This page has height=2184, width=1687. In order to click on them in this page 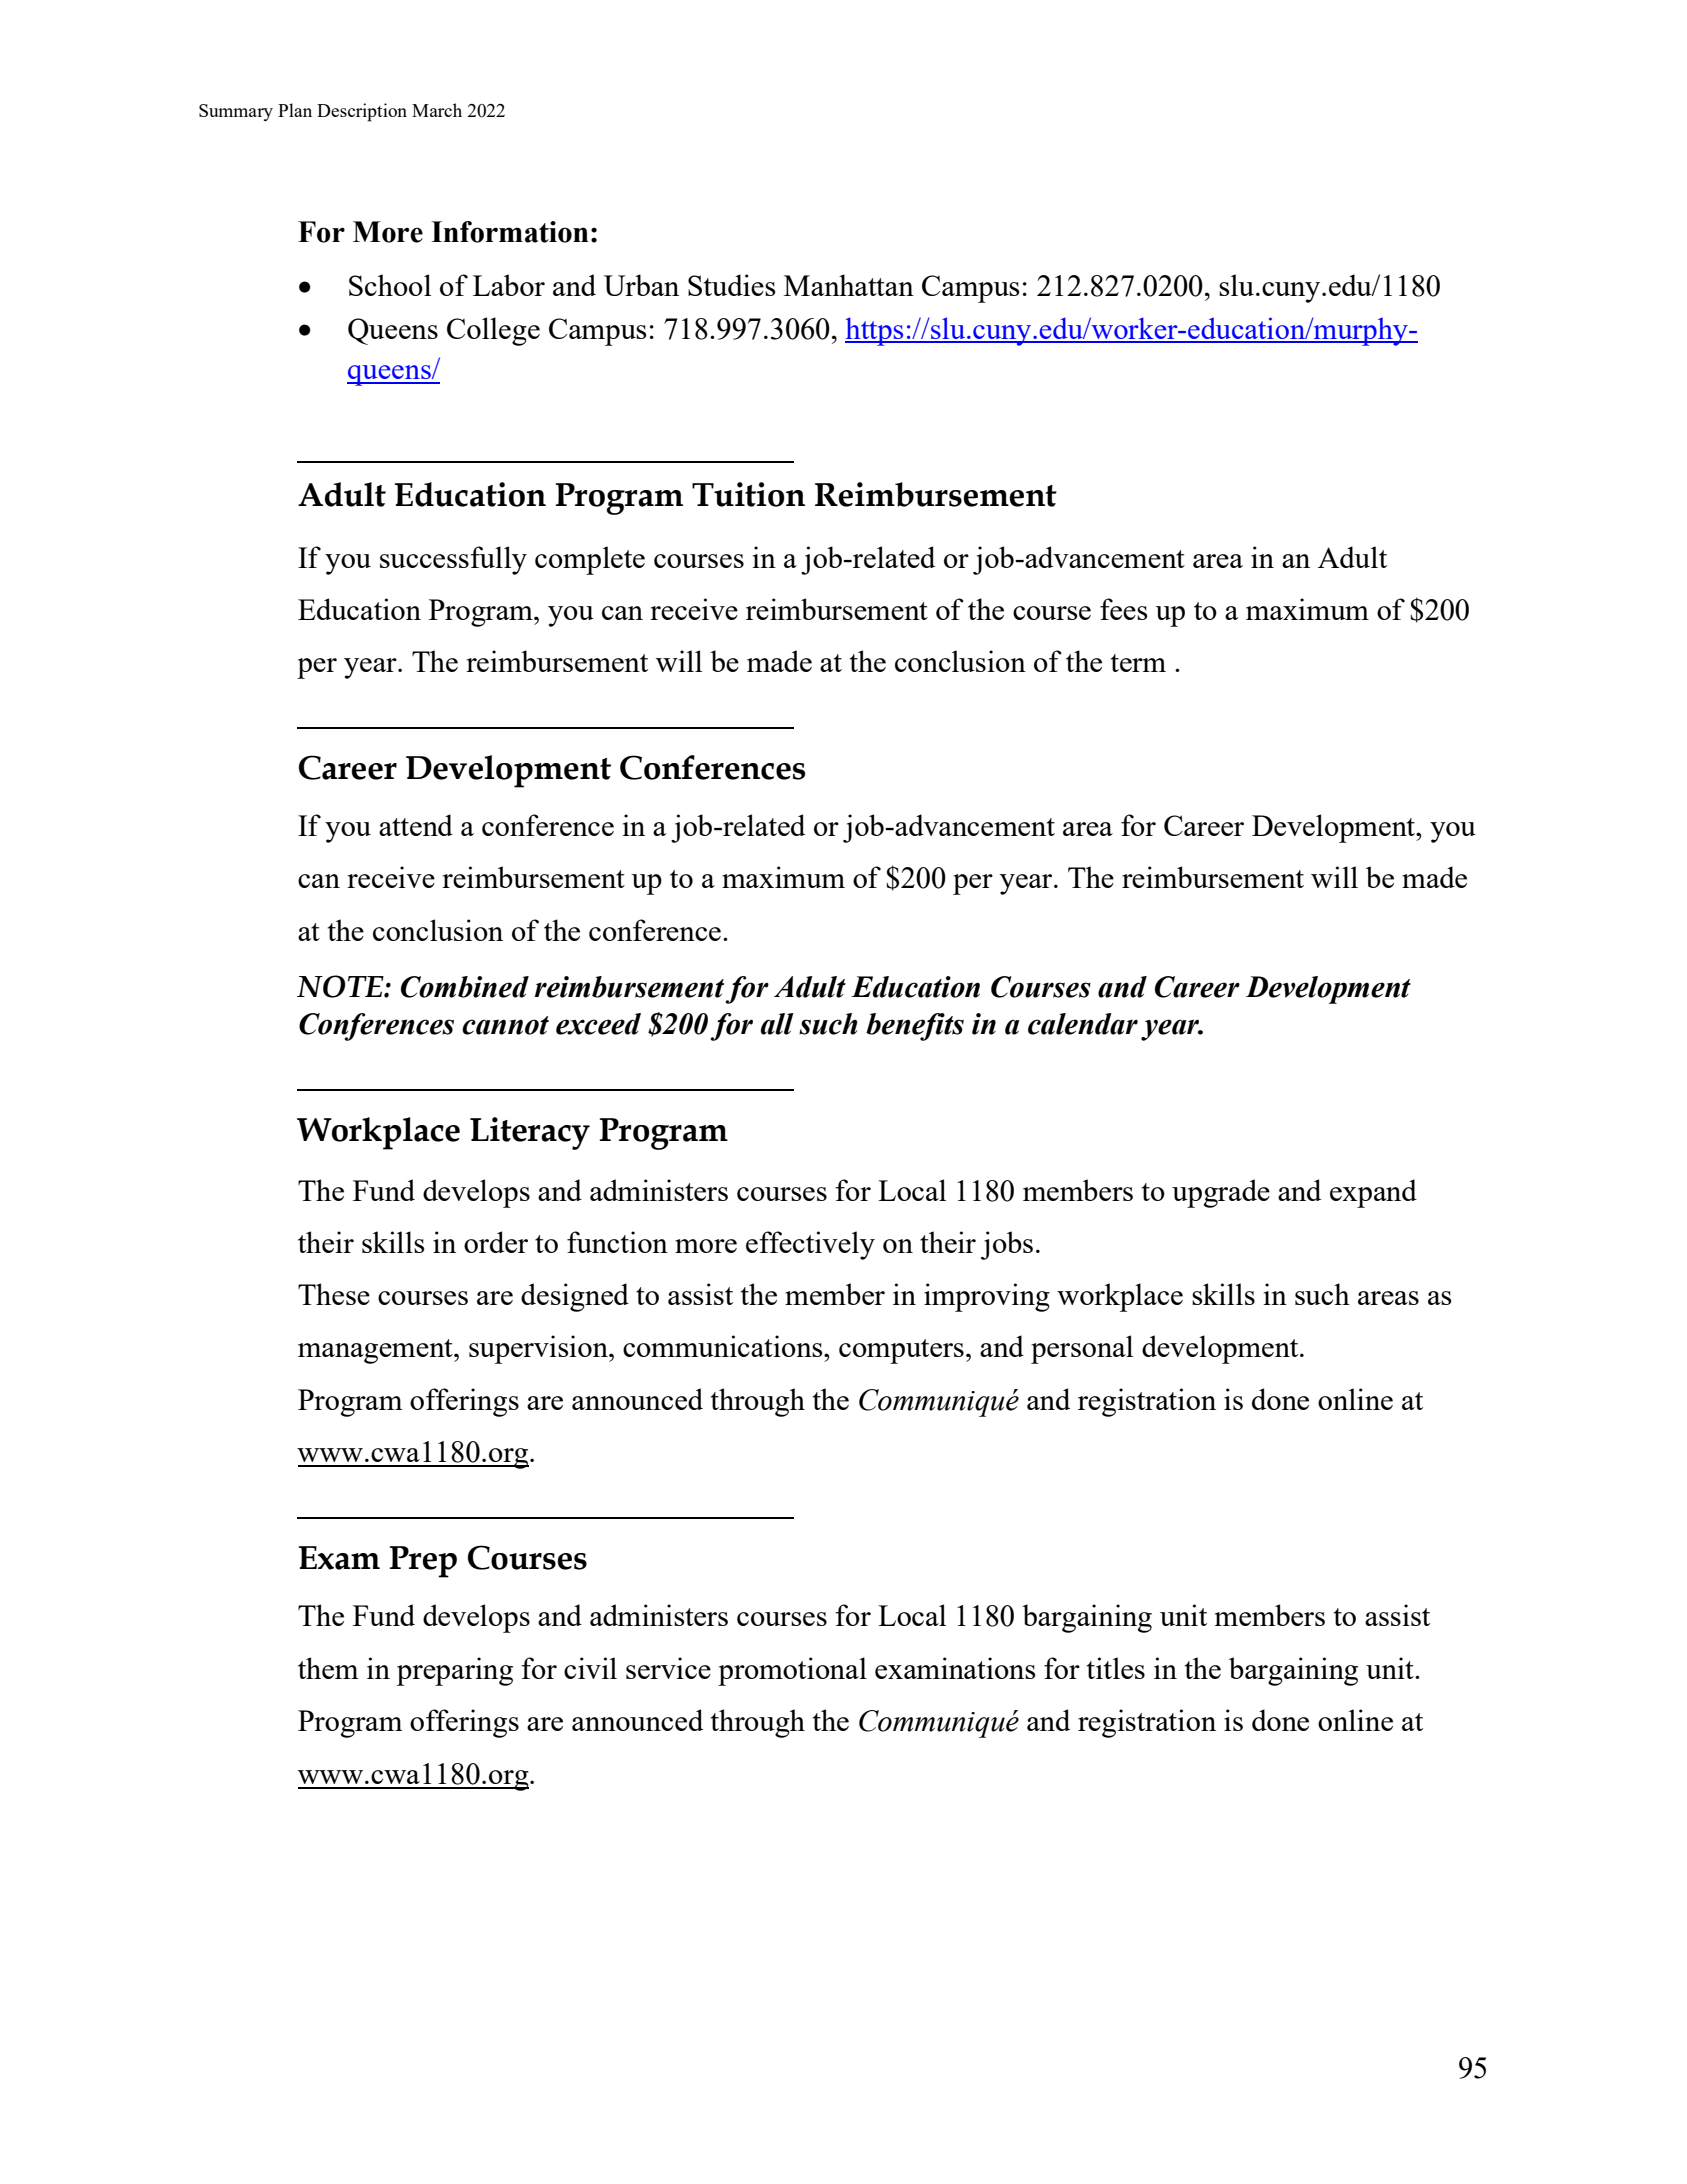, I will do `click(328, 1668)`.
